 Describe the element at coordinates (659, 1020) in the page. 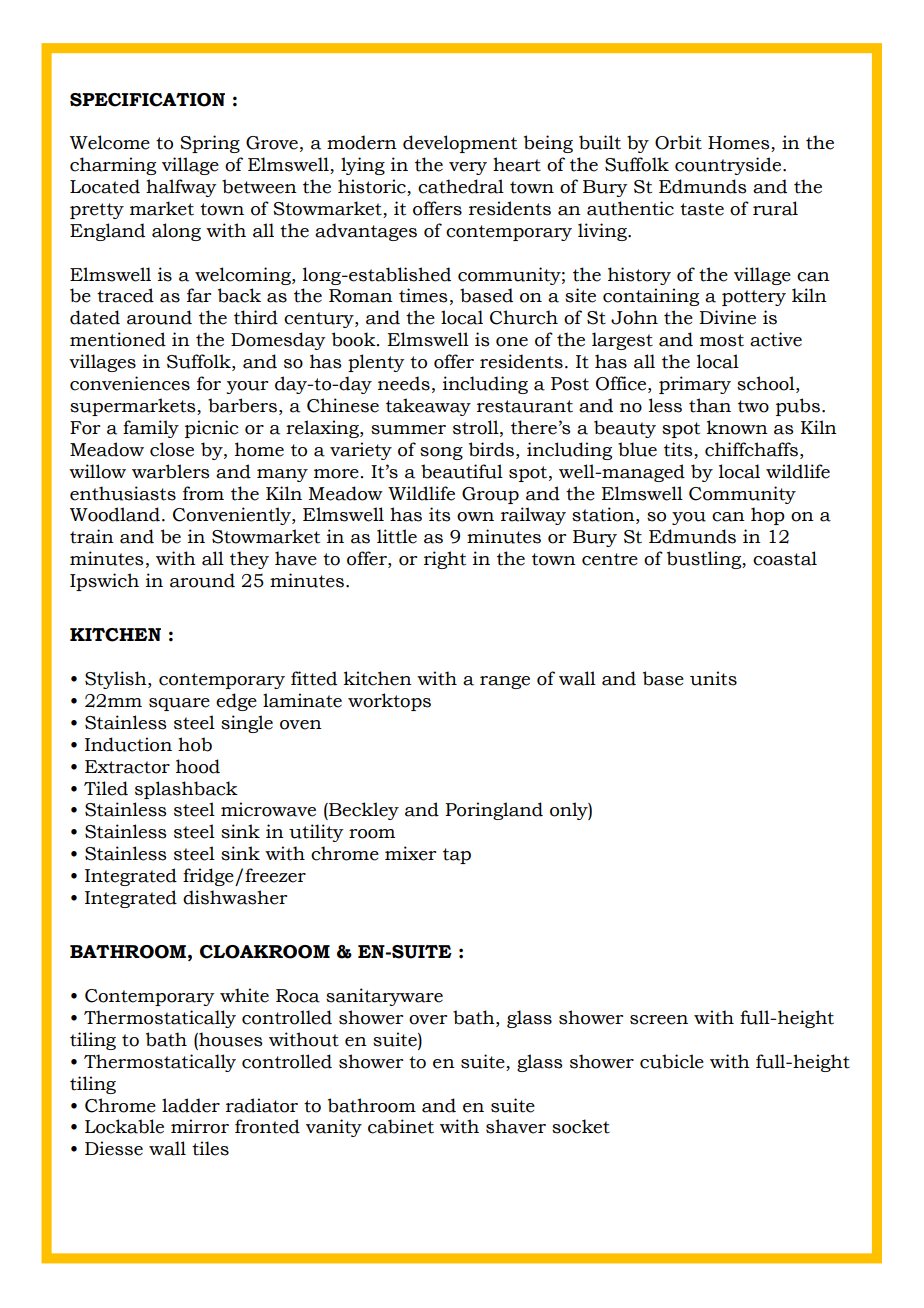

I see `screen` at that location.
